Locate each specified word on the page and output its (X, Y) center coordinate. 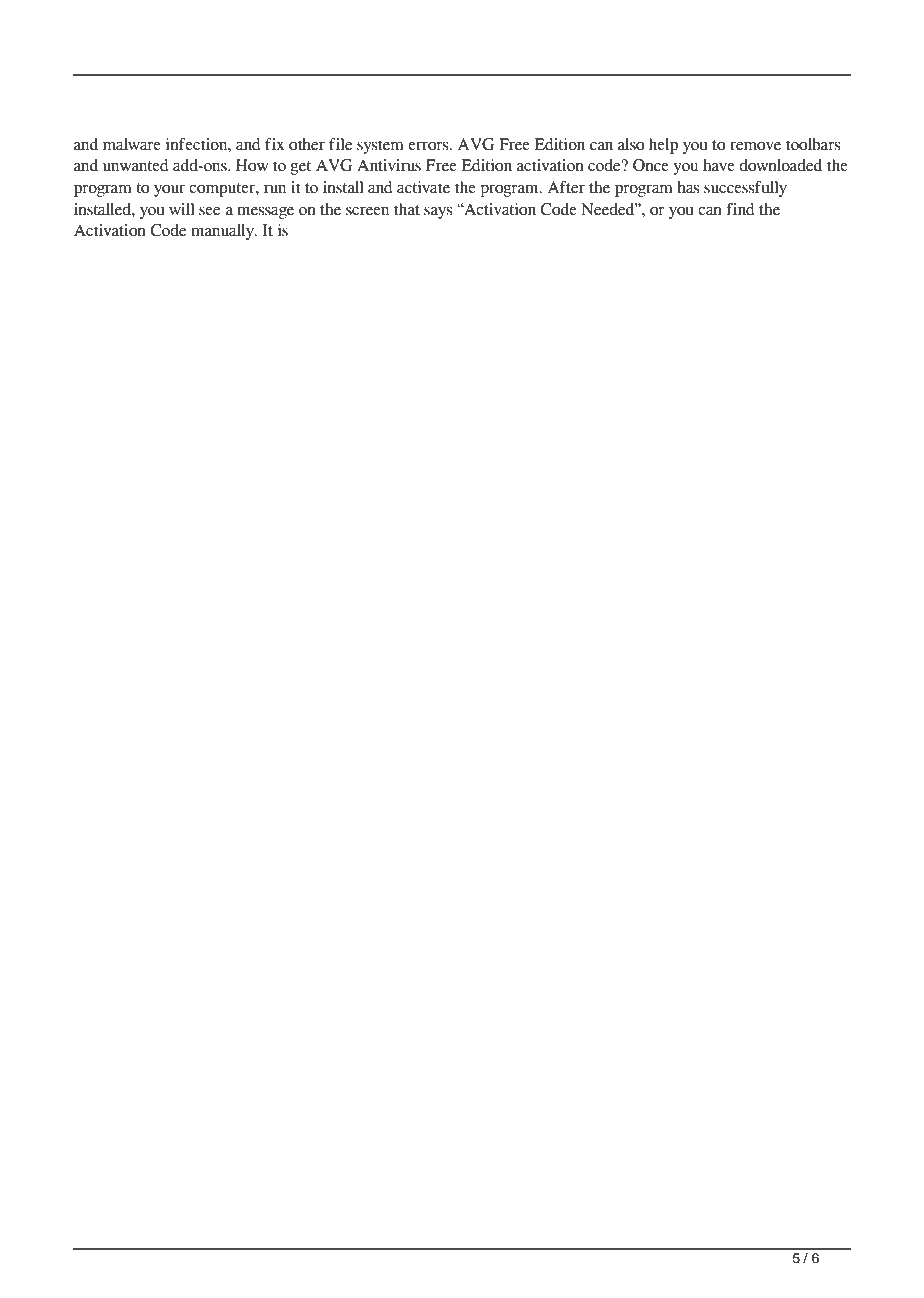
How (252, 165)
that (407, 209)
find (740, 209)
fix (275, 144)
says (438, 213)
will (182, 209)
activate (423, 187)
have (719, 165)
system (380, 147)
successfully (745, 189)
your (169, 191)
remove (755, 146)
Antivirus (389, 165)
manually (223, 232)
